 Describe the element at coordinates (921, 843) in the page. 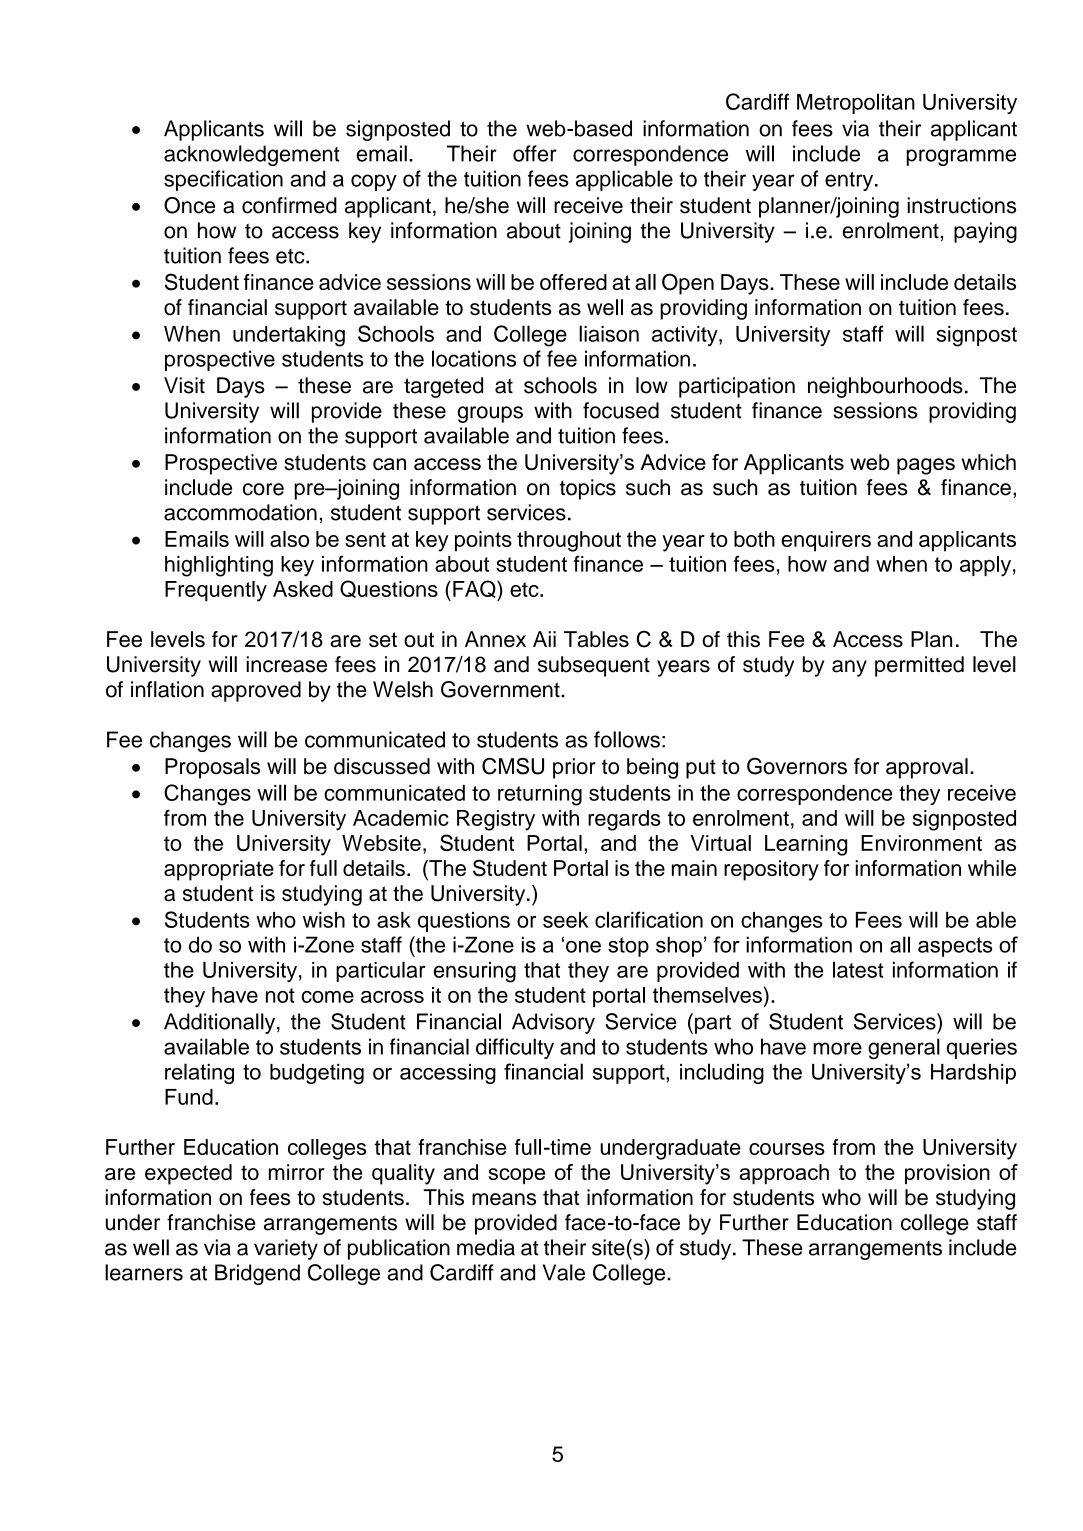

I see `Environment` at that location.
